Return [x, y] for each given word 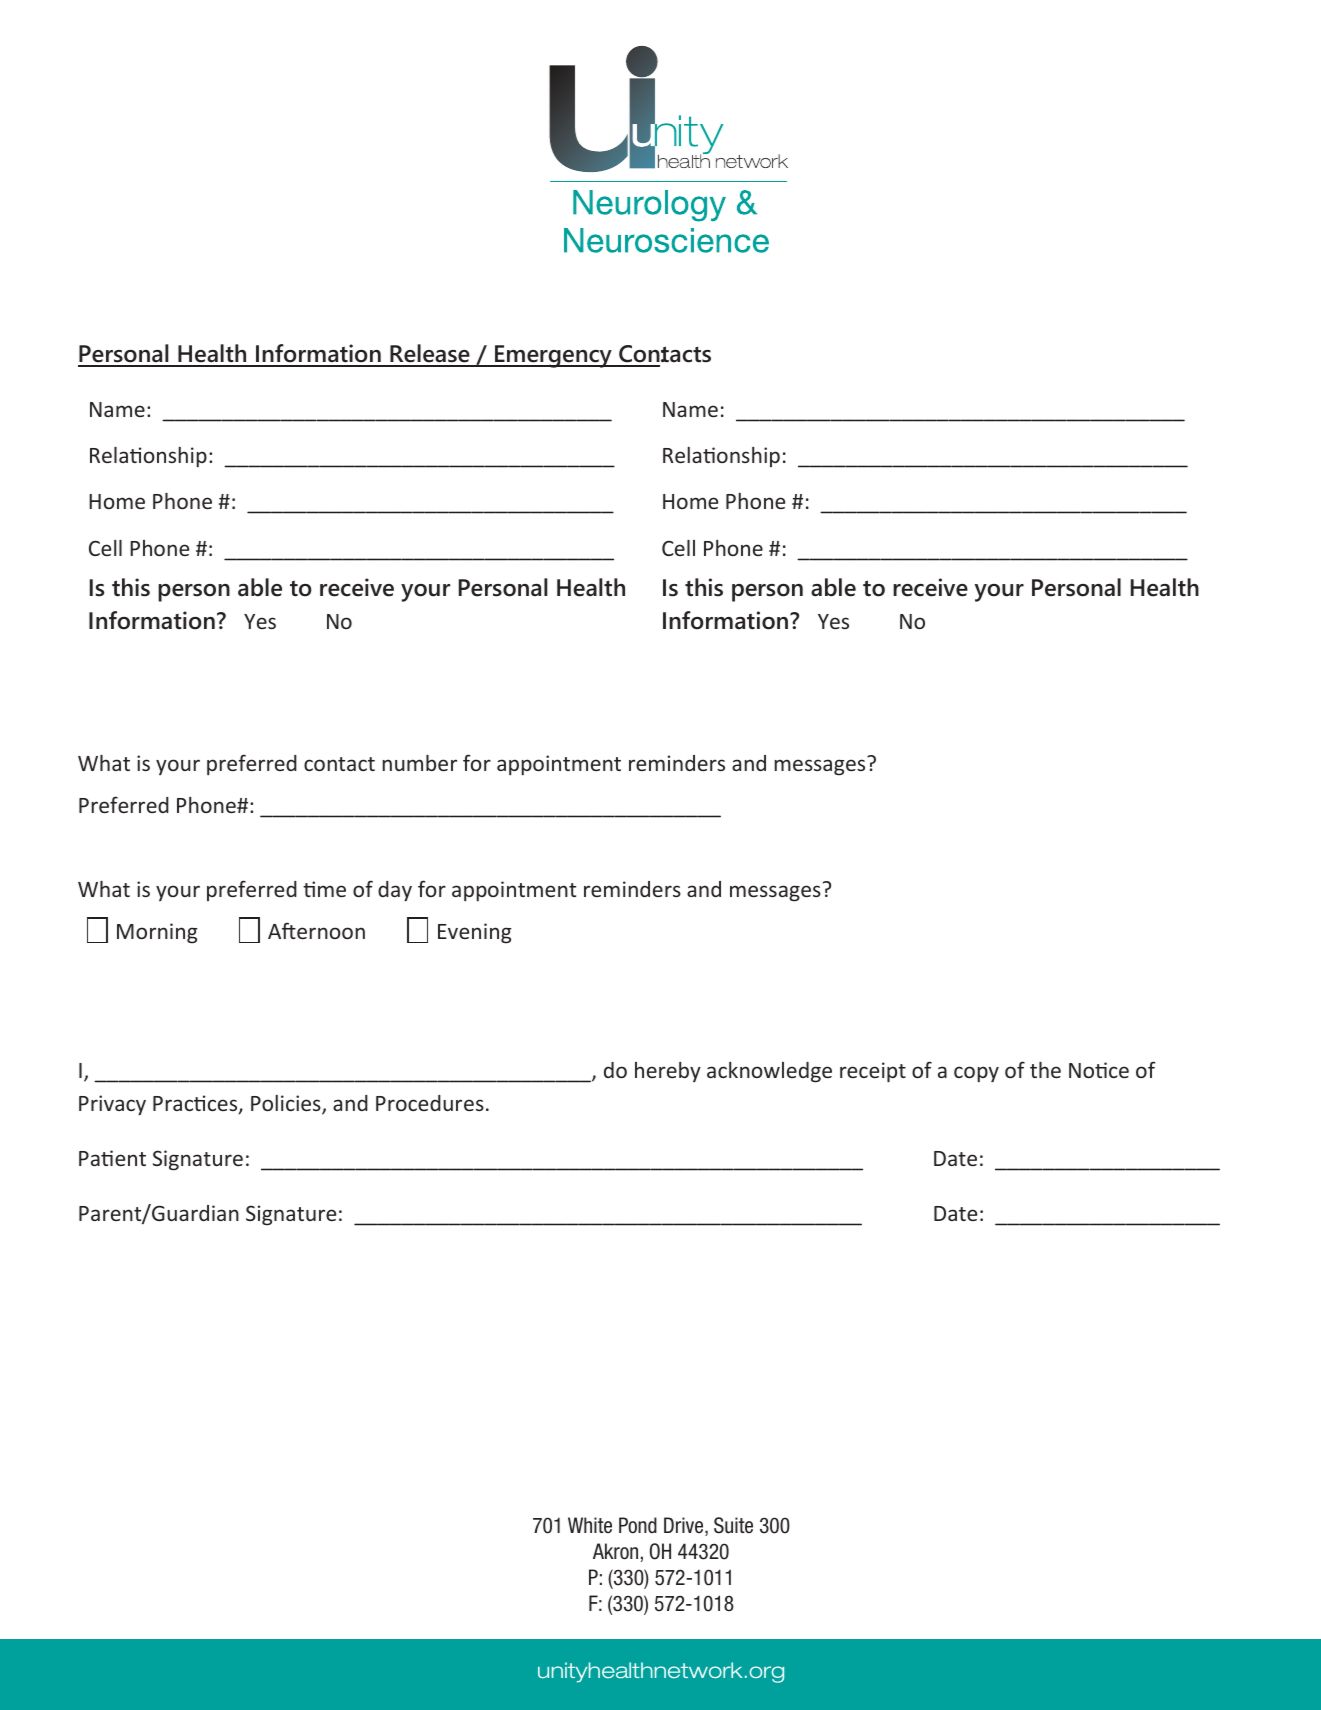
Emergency [553, 356]
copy [976, 1074]
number [419, 763]
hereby [668, 1072]
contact [339, 764]
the [1045, 1070]
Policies [287, 1105]
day [395, 891]
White [590, 1525]
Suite [733, 1525]
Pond [638, 1525]
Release [430, 355]
